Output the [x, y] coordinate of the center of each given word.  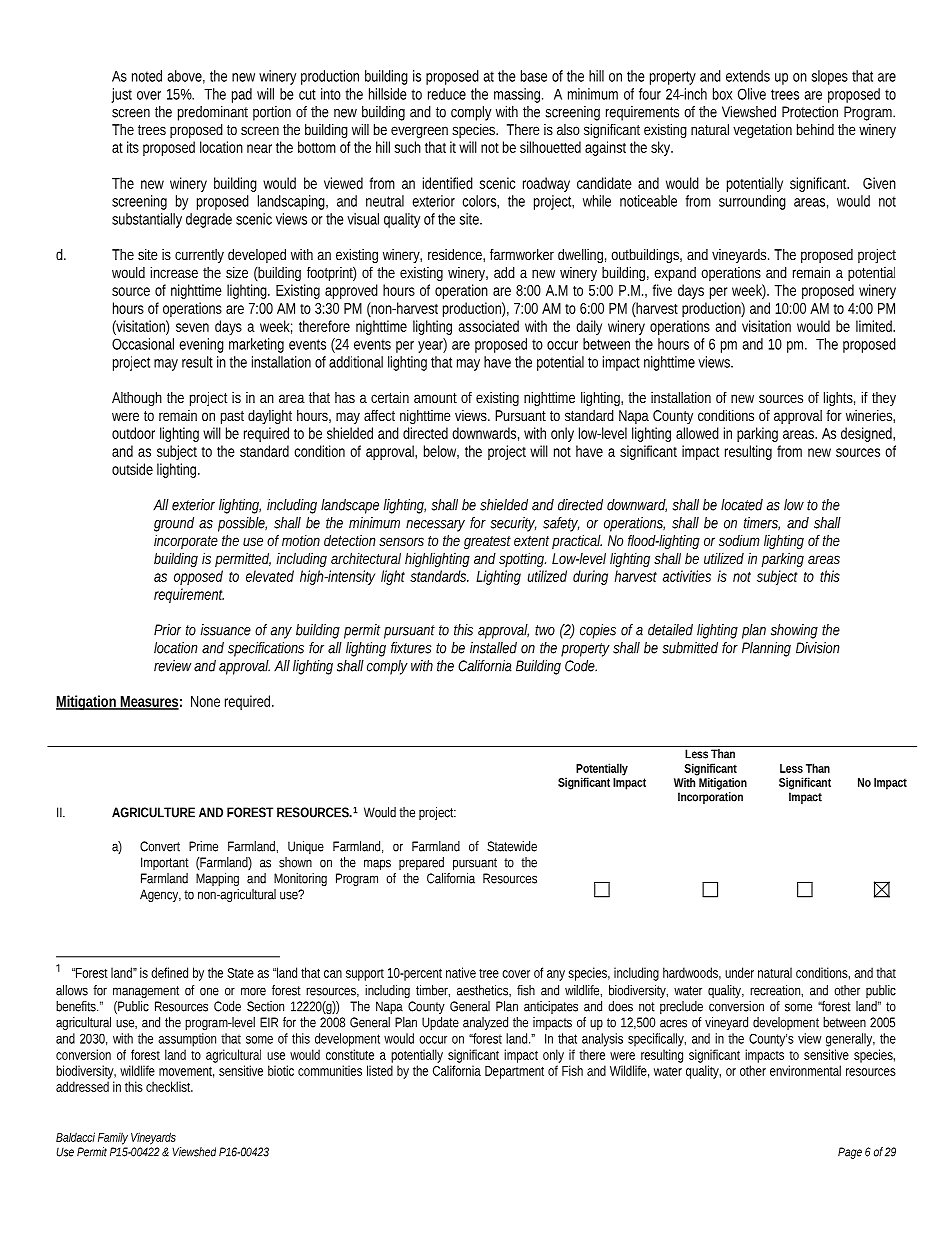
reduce [447, 94]
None [205, 701]
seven [192, 327]
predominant [213, 113]
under [739, 972]
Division [818, 648]
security [513, 524]
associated [488, 326]
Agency [160, 895]
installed [493, 648]
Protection [810, 112]
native [461, 972]
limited [875, 326]
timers [762, 523]
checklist [169, 1086]
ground [174, 524]
